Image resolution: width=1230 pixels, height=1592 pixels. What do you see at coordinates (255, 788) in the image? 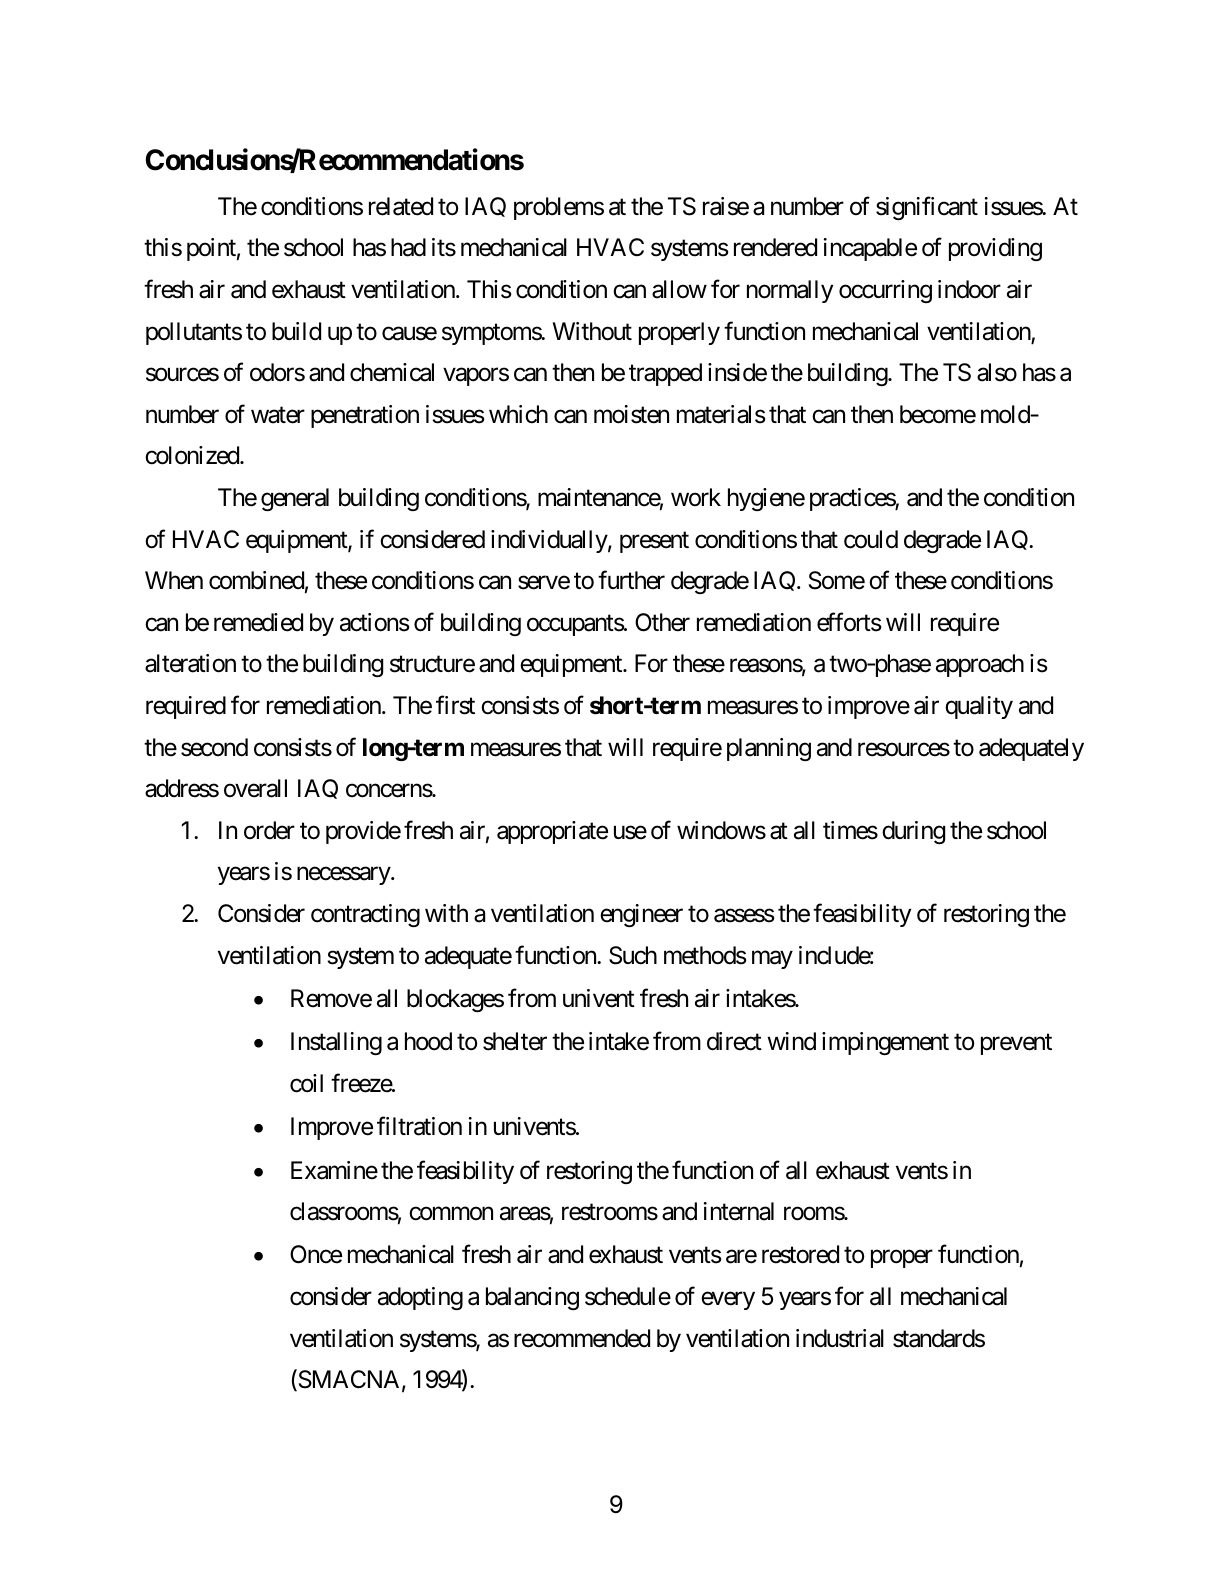
I see `overall` at bounding box center [255, 788].
